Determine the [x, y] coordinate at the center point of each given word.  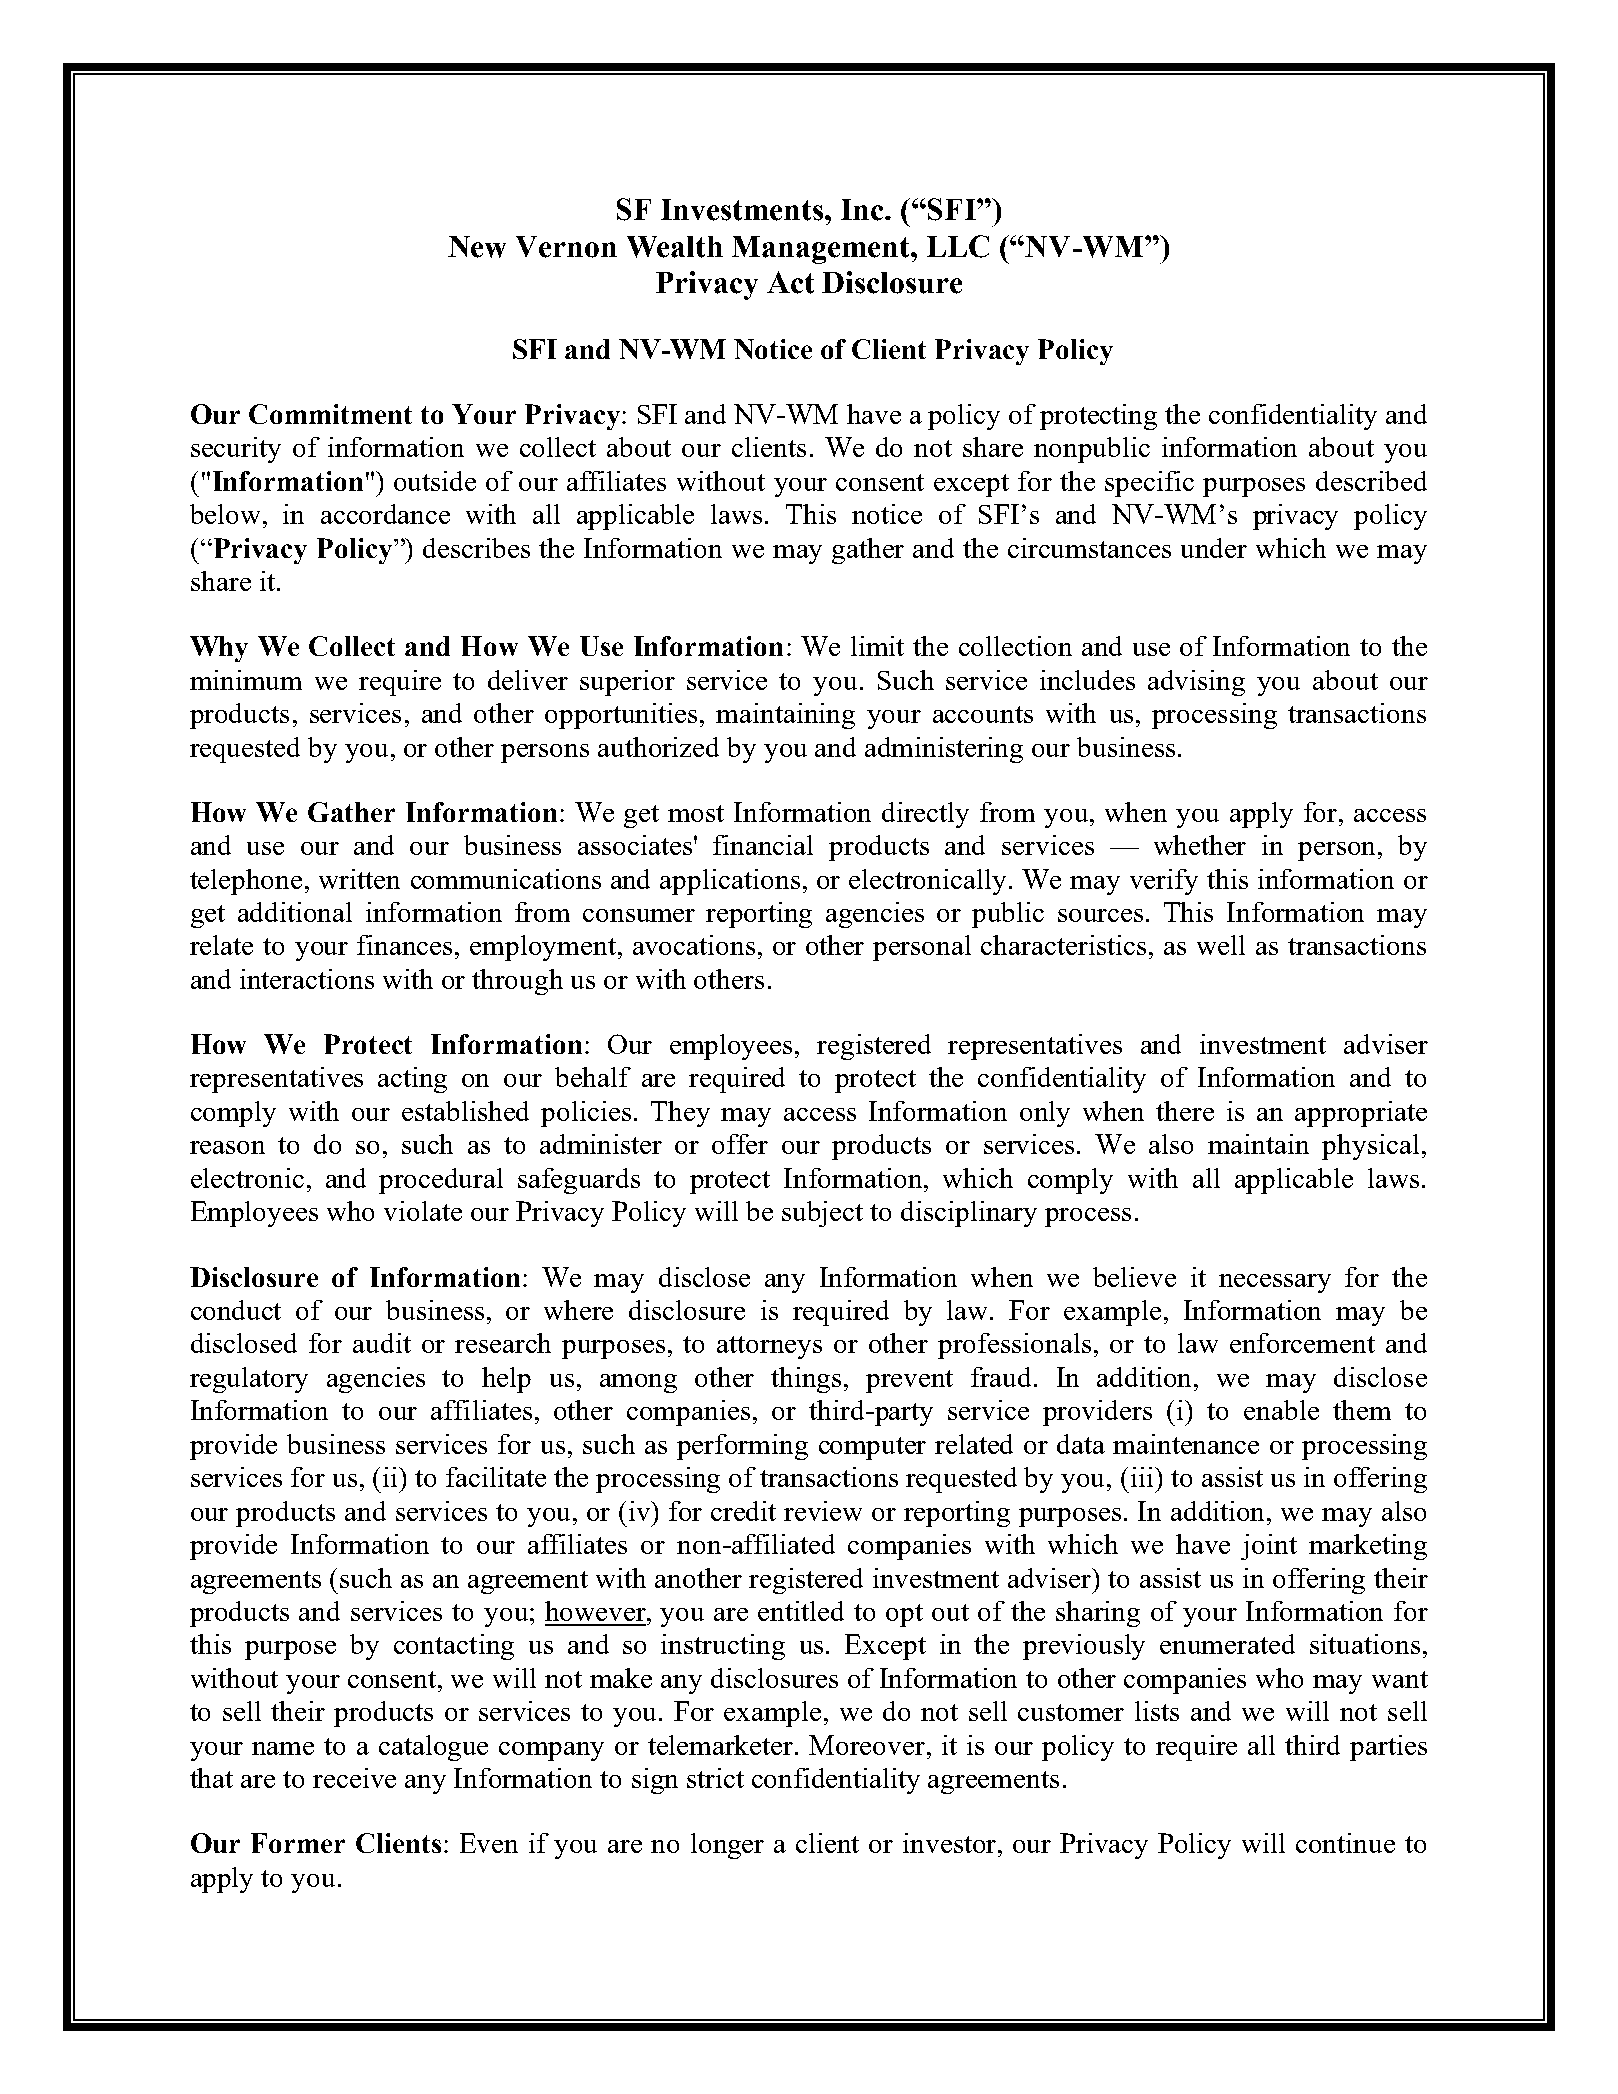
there [1185, 1111]
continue [1345, 1843]
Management [822, 250]
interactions [307, 979]
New [477, 247]
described [1371, 481]
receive [354, 1778]
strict [715, 1778]
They [680, 1114]
